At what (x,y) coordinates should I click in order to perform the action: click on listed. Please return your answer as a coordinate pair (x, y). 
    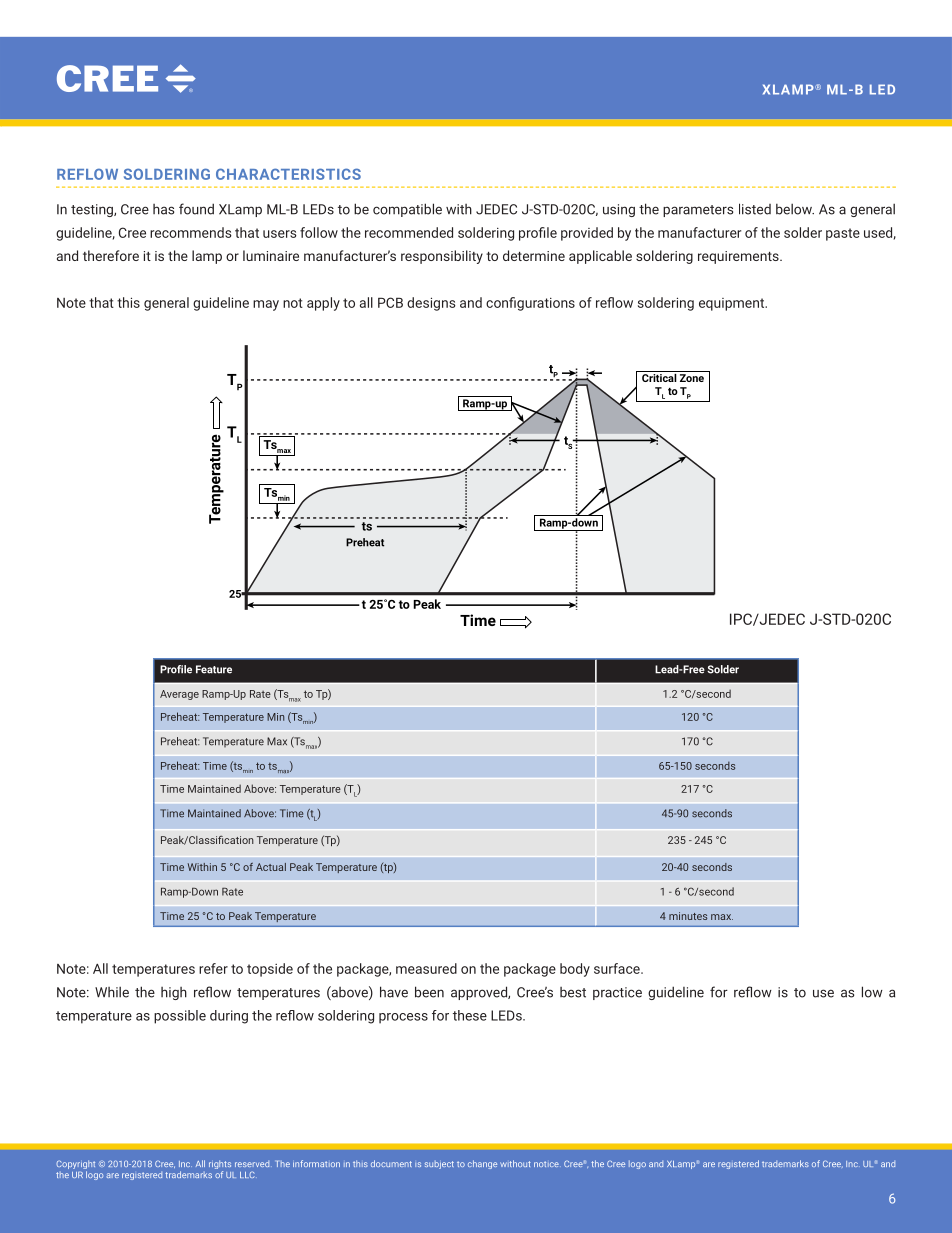
    Looking at the image, I should click on (755, 209).
